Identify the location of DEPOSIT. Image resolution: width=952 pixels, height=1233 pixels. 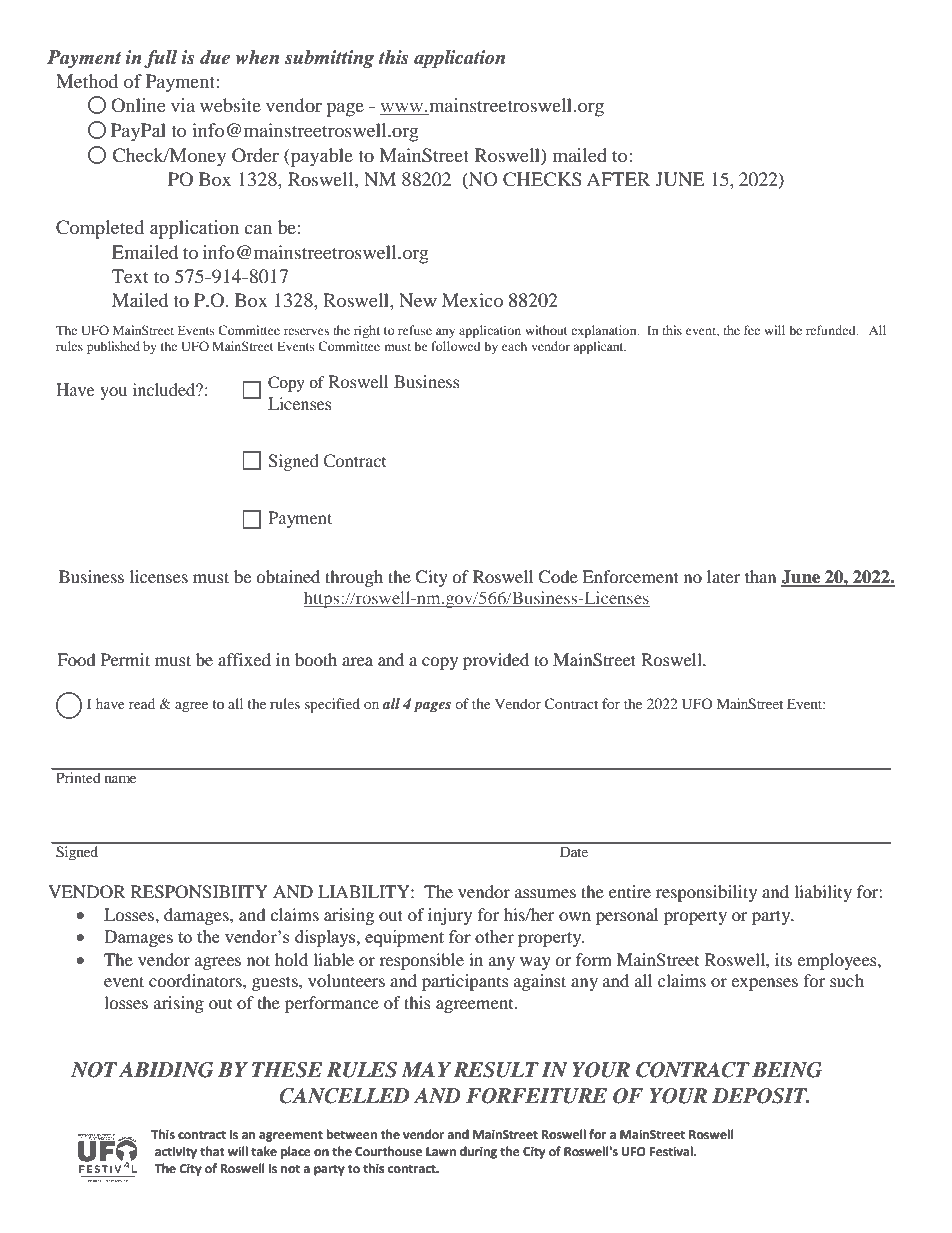
(761, 1096).
